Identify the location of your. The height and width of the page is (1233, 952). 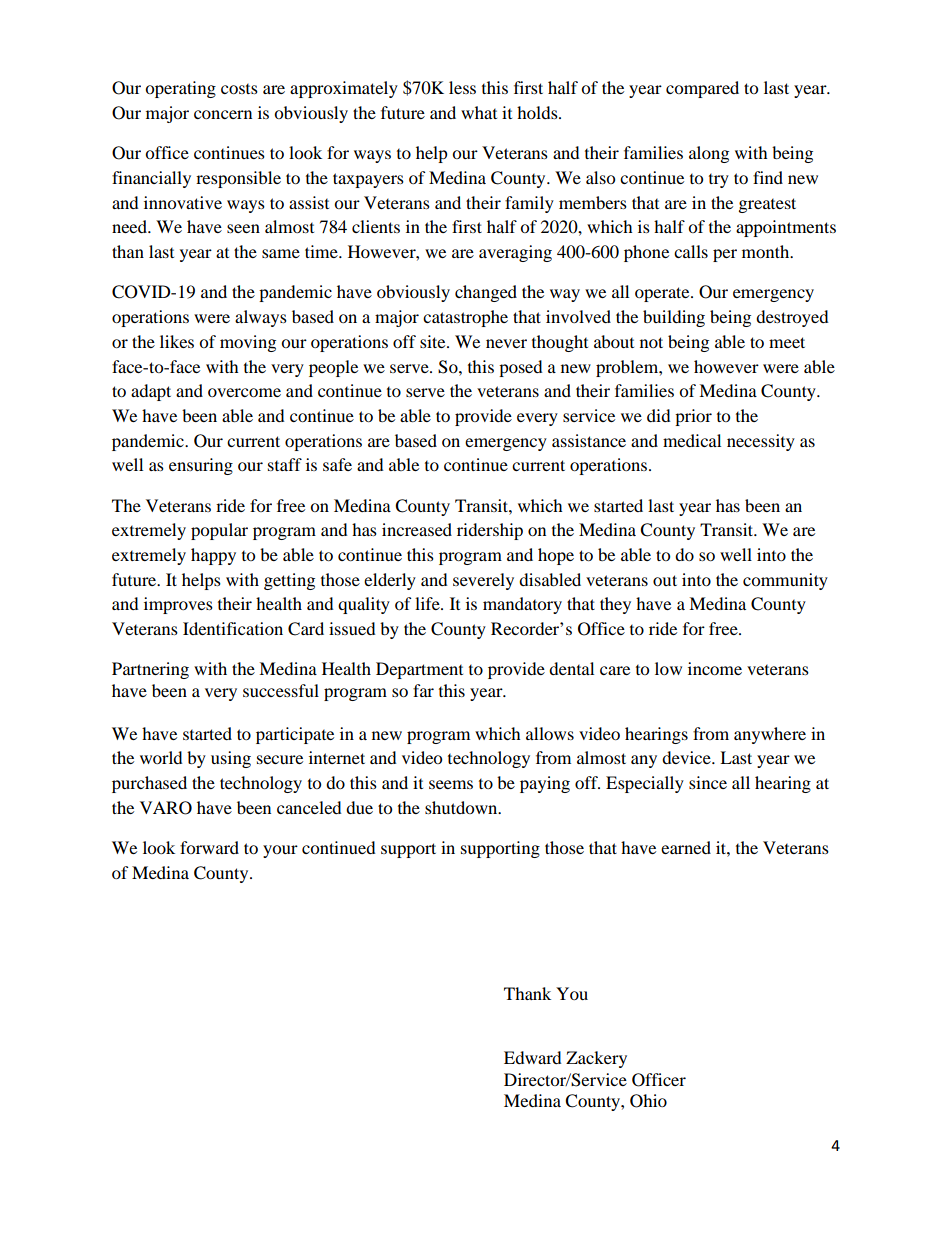
(280, 851).
